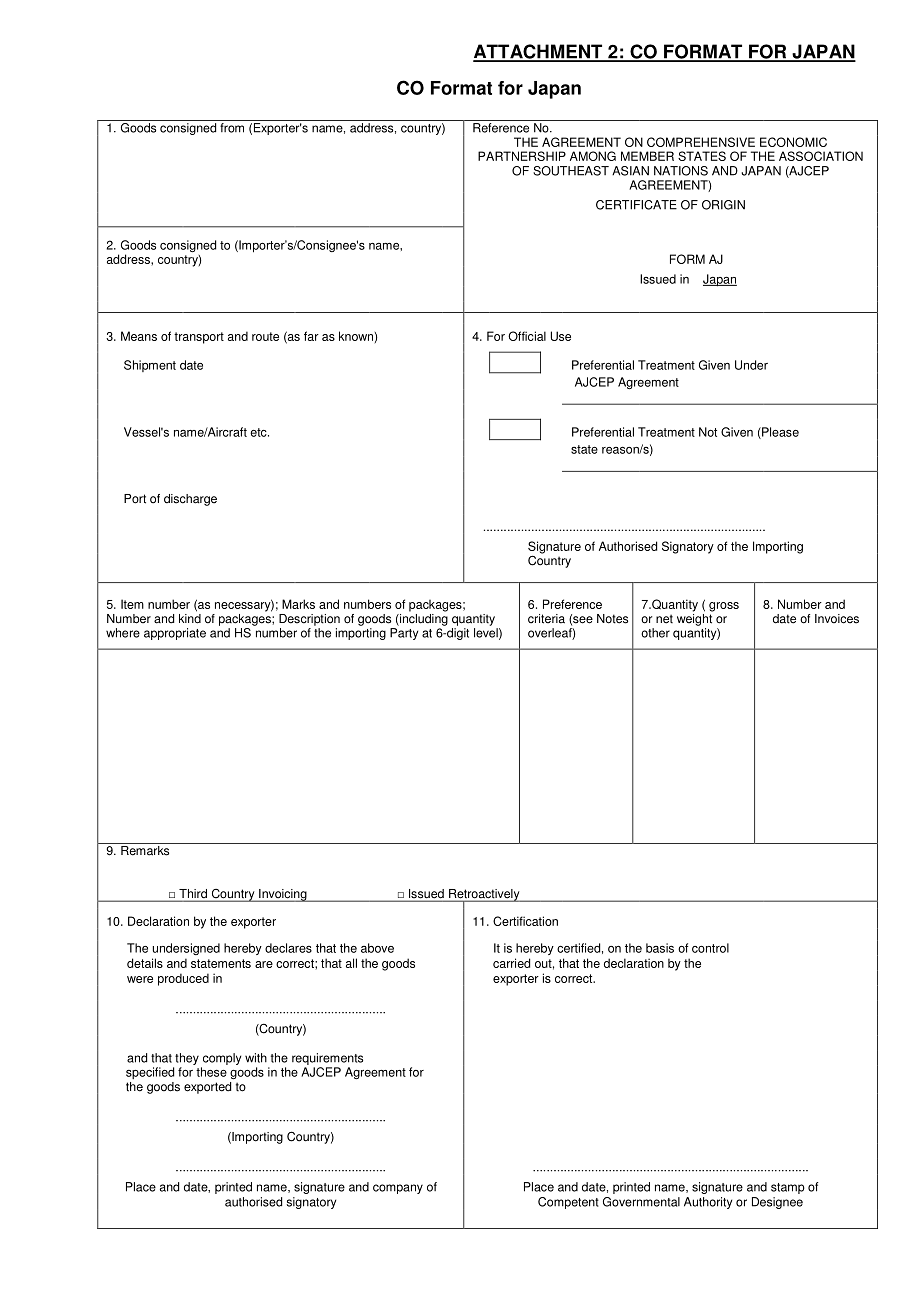 The image size is (924, 1308). Describe the element at coordinates (211, 1072) in the page. I see `these` at that location.
